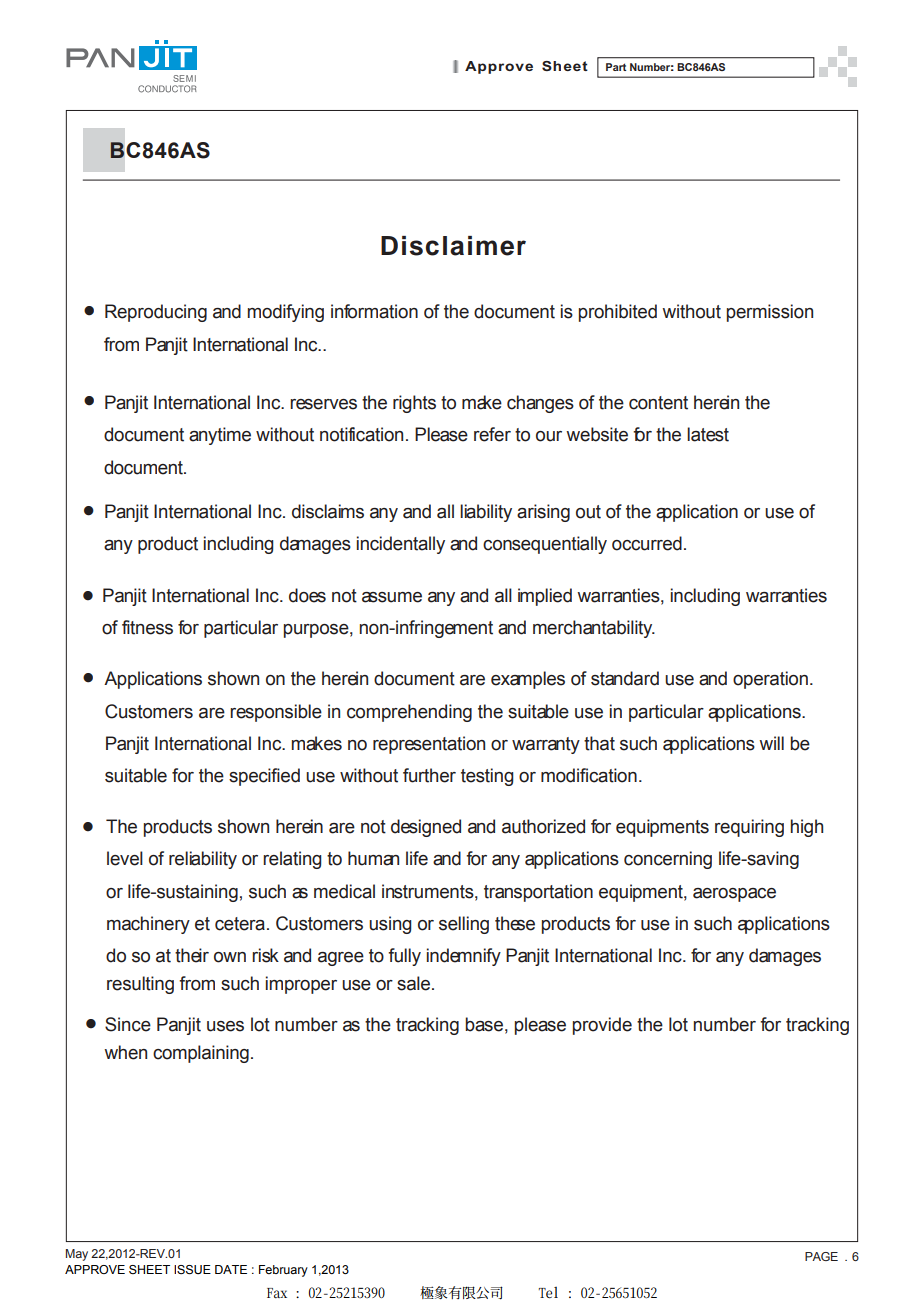  I want to click on Disclaimer, so click(453, 246).
